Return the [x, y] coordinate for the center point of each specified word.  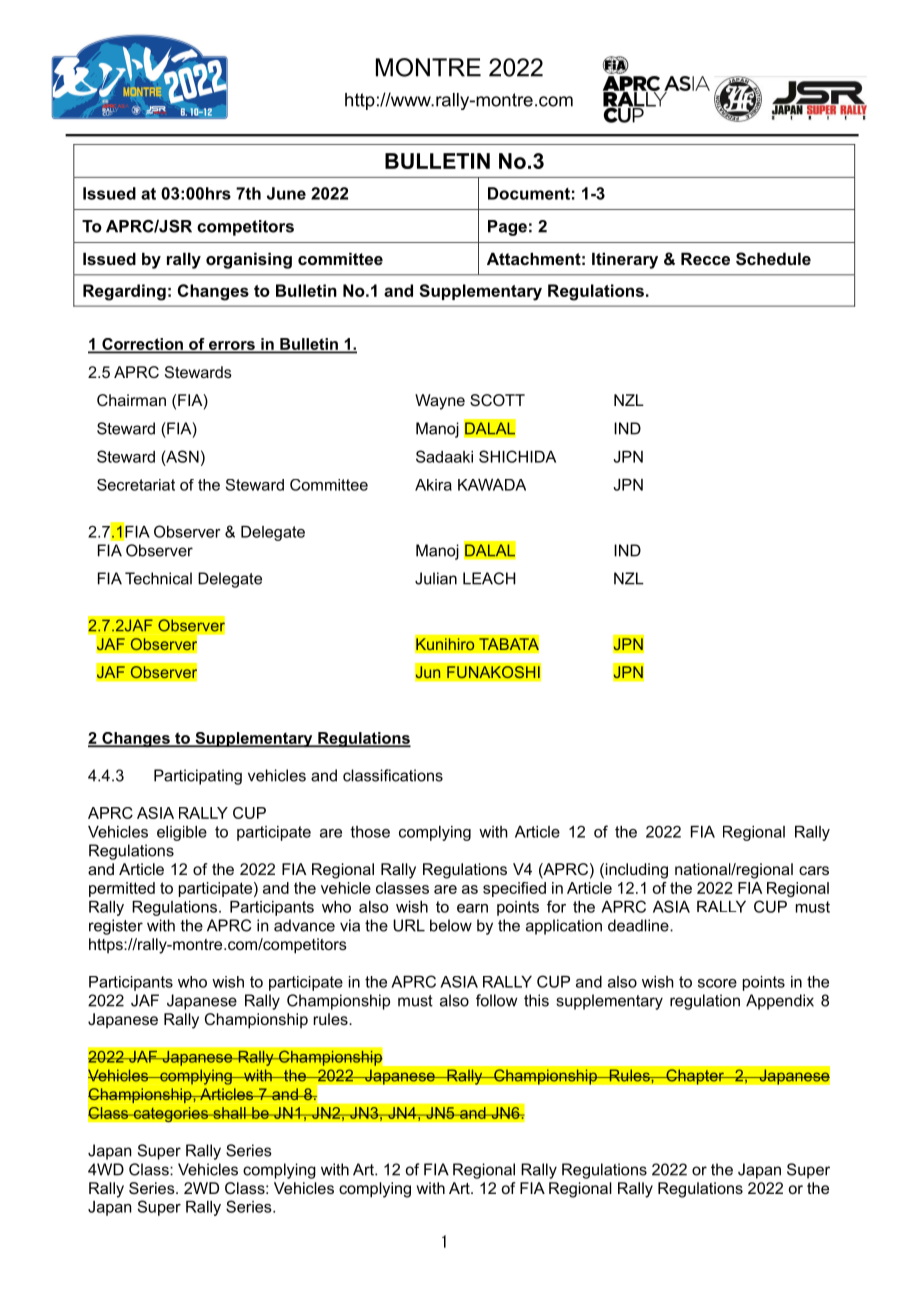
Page [507, 228]
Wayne [440, 402]
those [370, 832]
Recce [705, 258]
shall [229, 1113]
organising [249, 260]
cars [814, 870]
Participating [198, 777]
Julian [436, 578]
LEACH [489, 578]
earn [472, 908]
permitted [122, 889]
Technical [158, 578]
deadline [639, 925]
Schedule [773, 258]
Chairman [131, 400]
